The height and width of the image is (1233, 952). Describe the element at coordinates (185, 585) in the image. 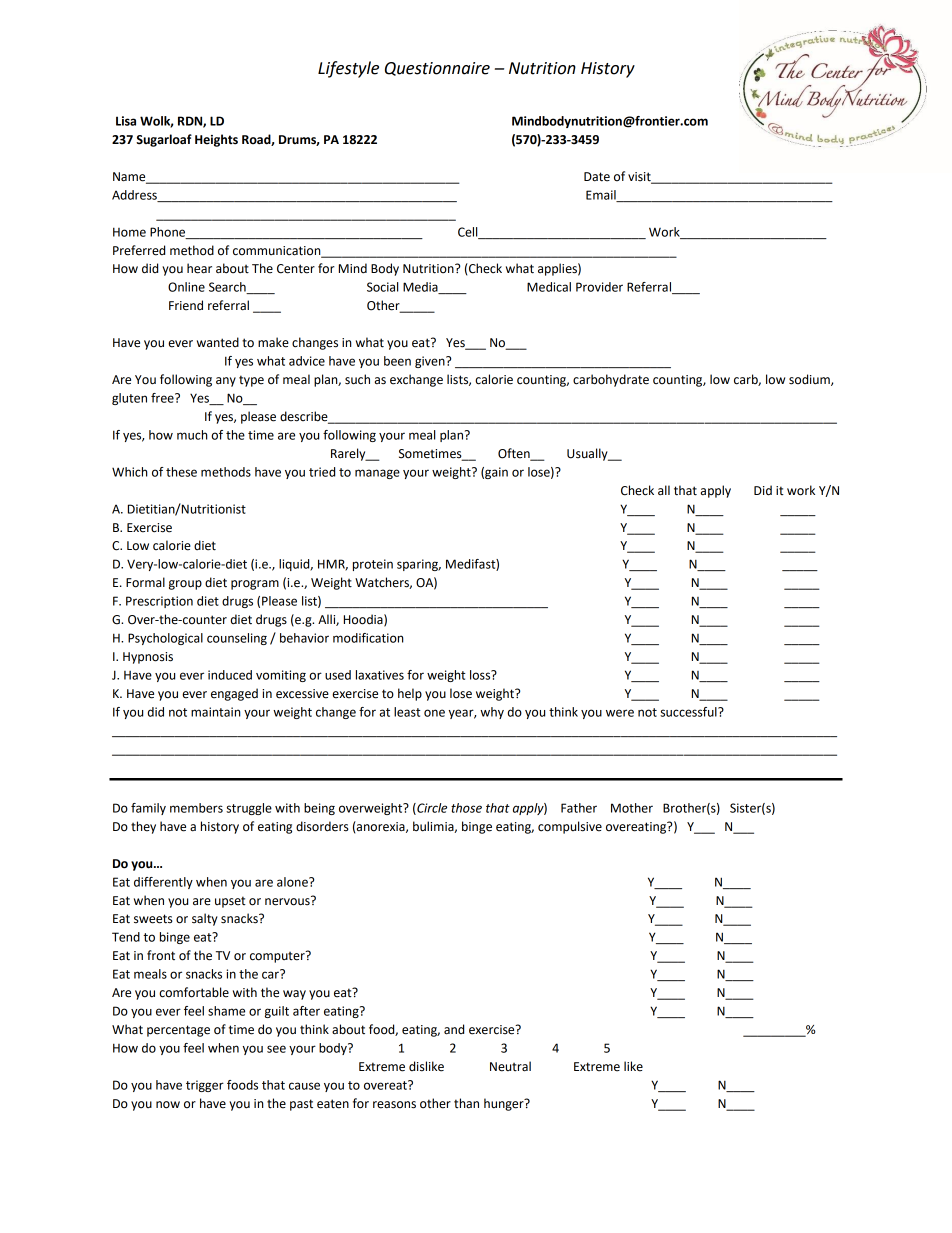

I see `group` at that location.
